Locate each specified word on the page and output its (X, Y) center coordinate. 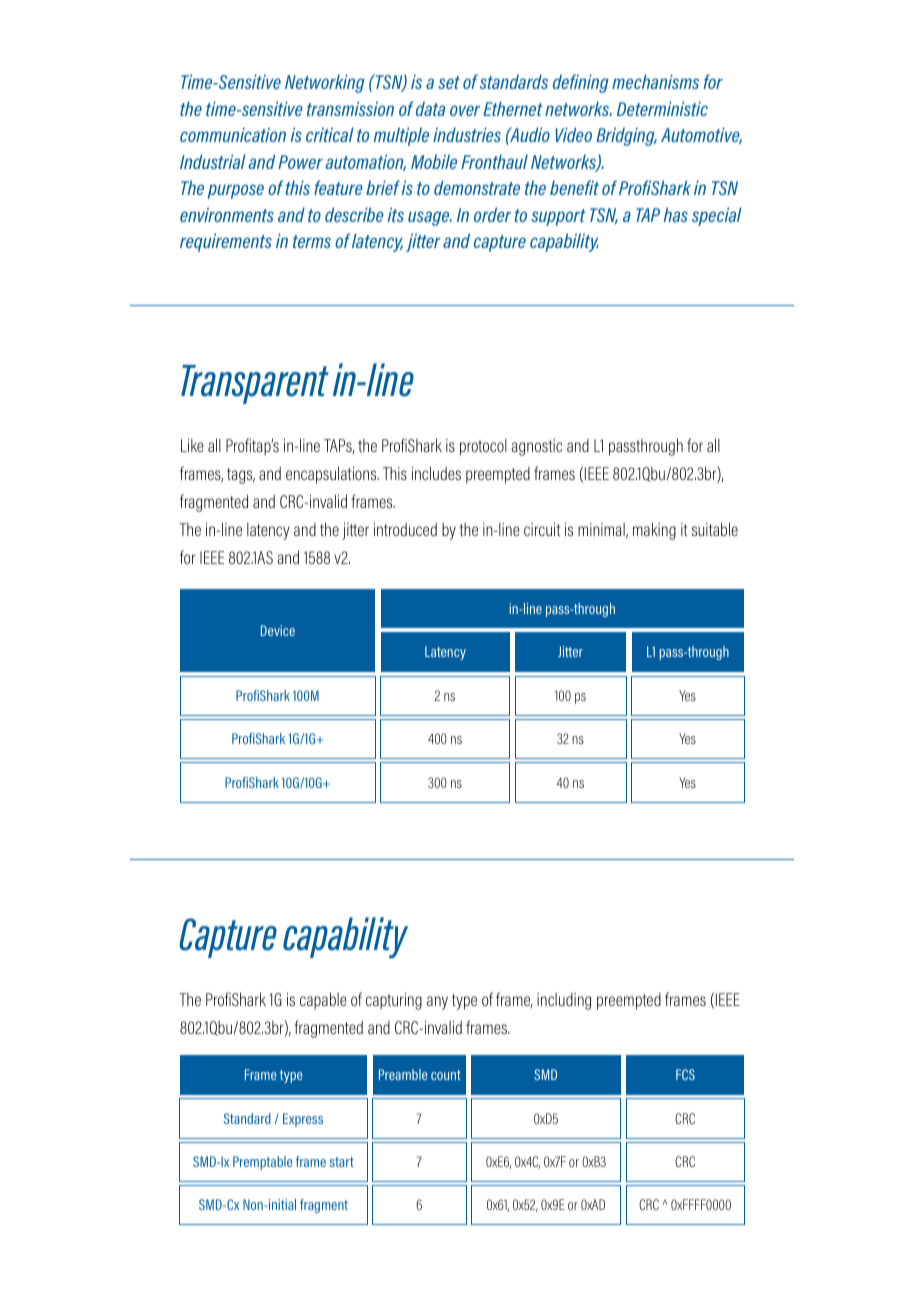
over (465, 110)
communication (233, 134)
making (654, 531)
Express (303, 1120)
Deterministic (662, 108)
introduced (405, 529)
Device (278, 630)
